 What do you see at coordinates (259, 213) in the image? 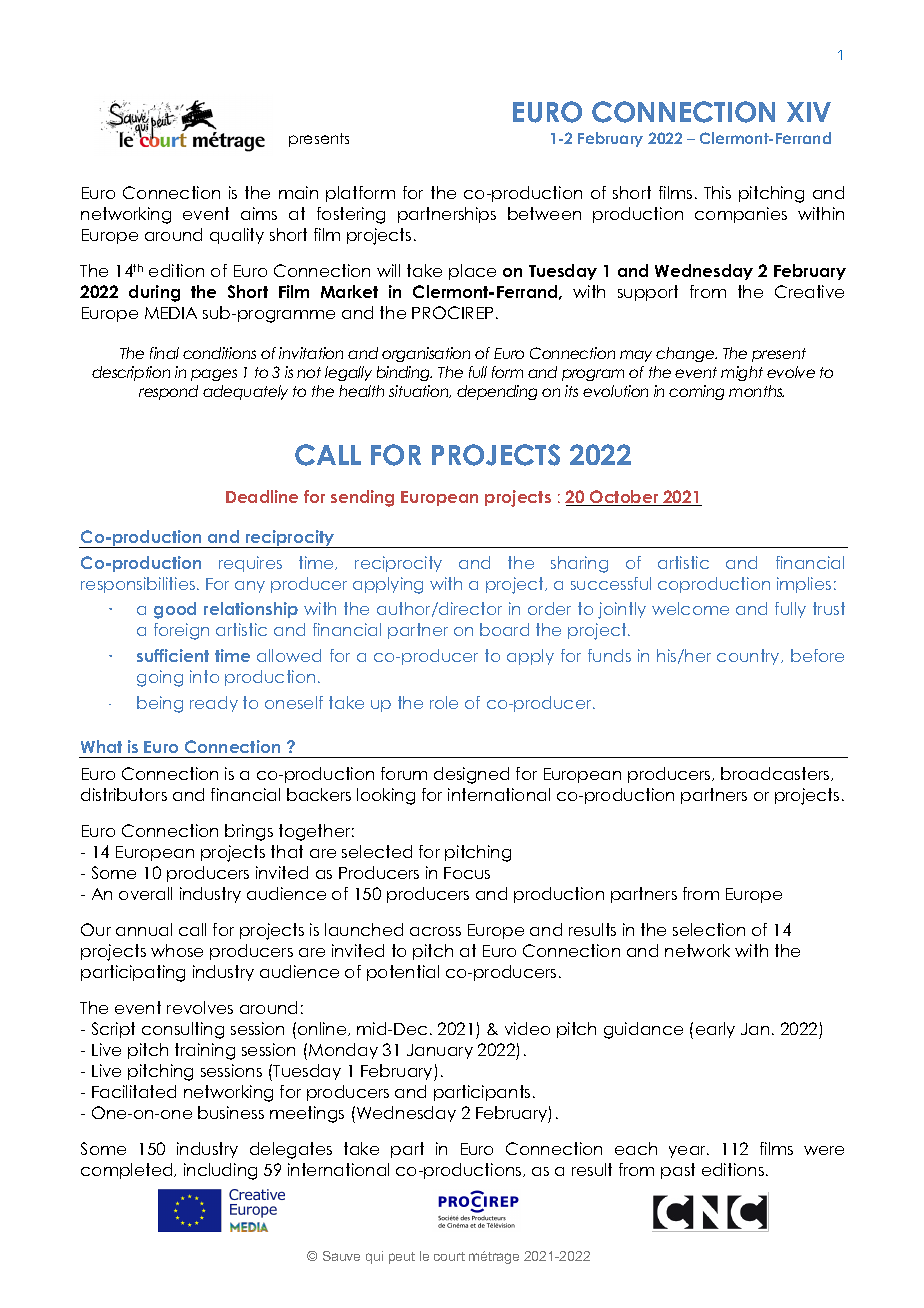
I see `aims` at bounding box center [259, 213].
